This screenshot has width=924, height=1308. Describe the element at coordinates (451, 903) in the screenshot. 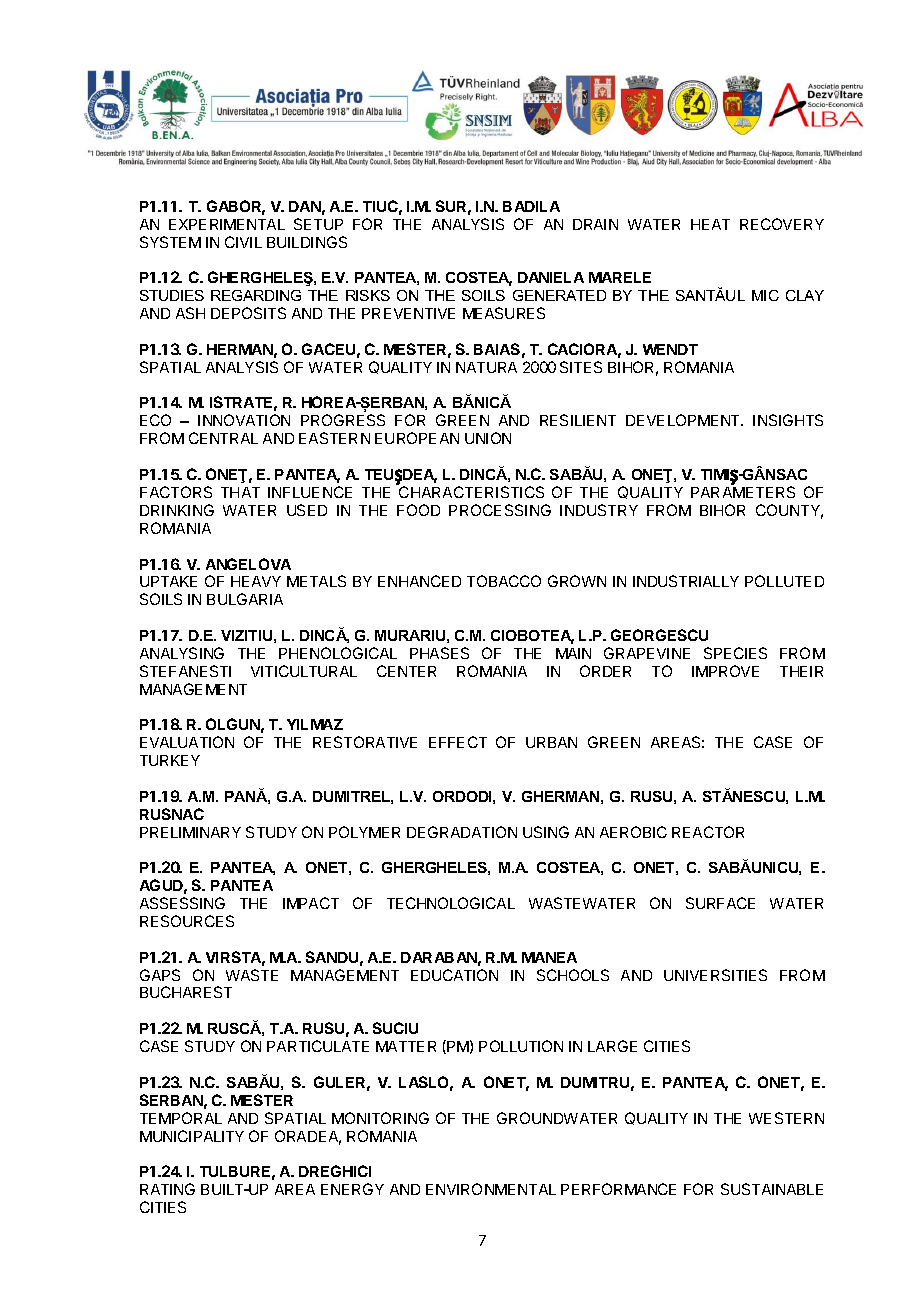

I see `TECHNOLOGICAL` at that location.
